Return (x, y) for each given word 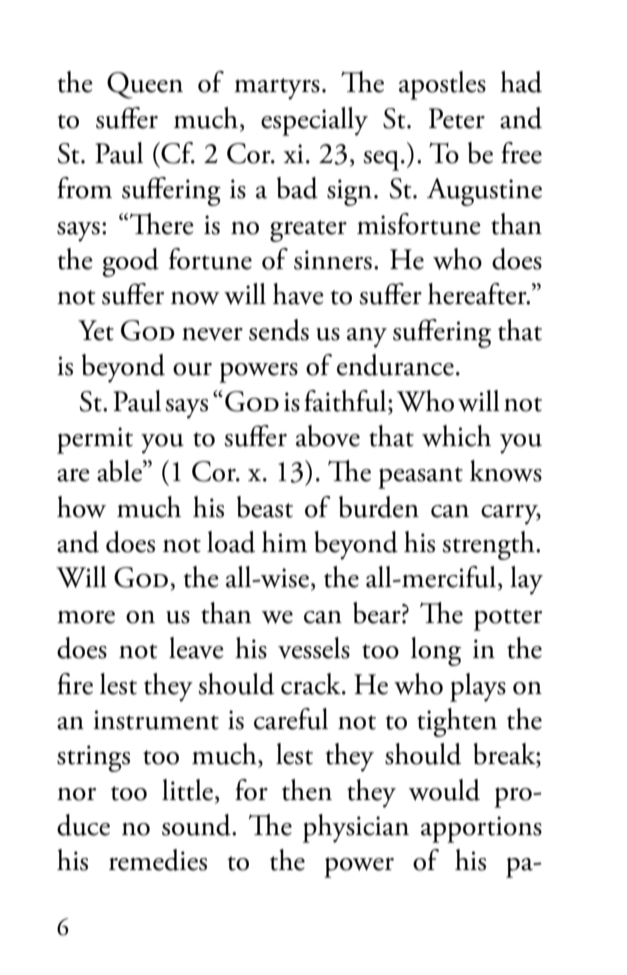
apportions (481, 829)
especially (314, 121)
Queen (145, 85)
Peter (457, 118)
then (307, 790)
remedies (158, 860)
